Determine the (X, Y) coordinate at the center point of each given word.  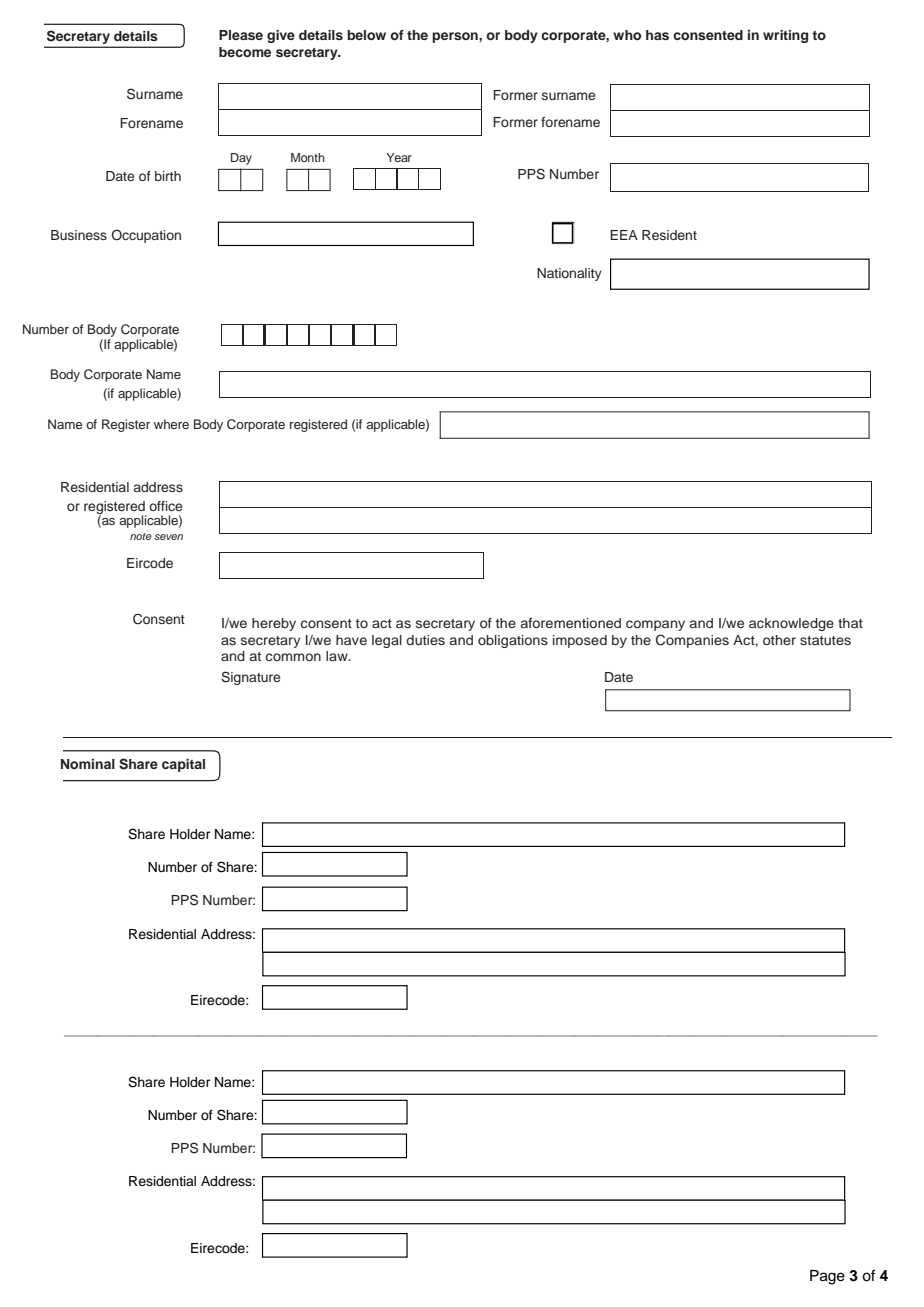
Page (827, 1277)
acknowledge (791, 624)
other (779, 640)
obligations (513, 641)
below (366, 35)
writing (785, 36)
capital (183, 765)
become (245, 52)
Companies (692, 641)
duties (425, 640)
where (171, 424)
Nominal (88, 764)
